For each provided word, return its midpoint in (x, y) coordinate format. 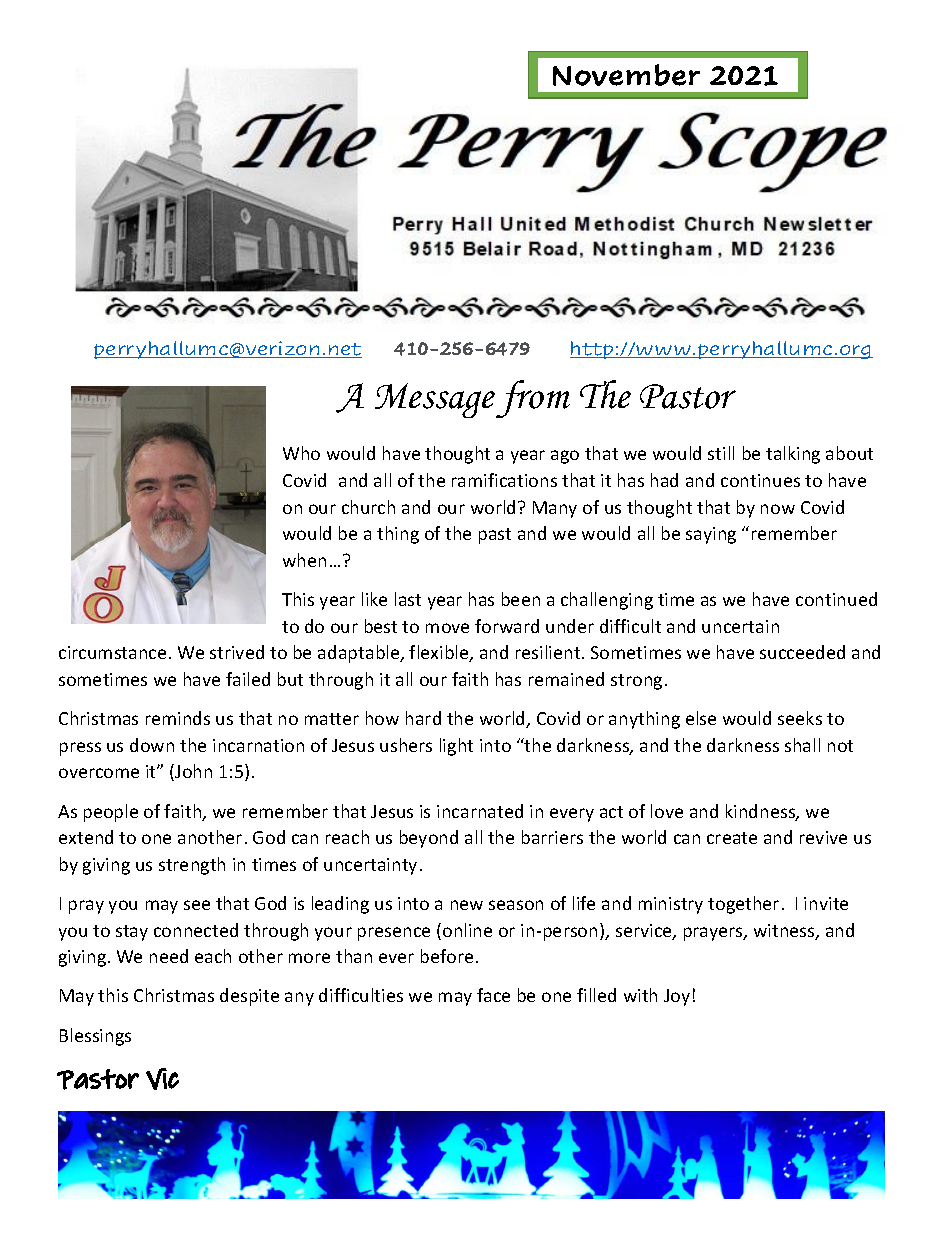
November (626, 75)
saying (711, 535)
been (521, 599)
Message (435, 400)
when (304, 560)
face (493, 995)
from (533, 399)
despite (249, 997)
